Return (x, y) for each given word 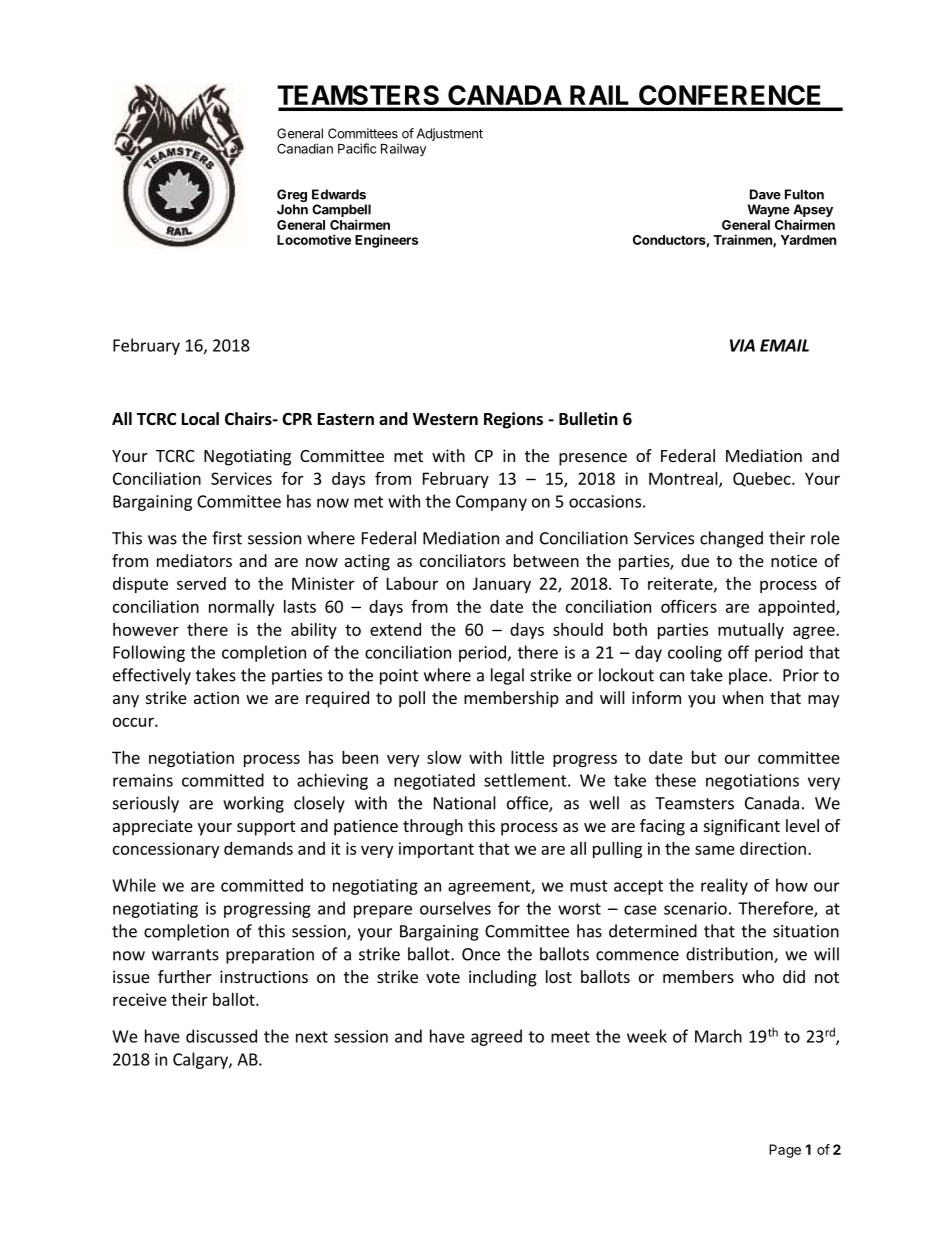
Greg (292, 197)
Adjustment (450, 134)
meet (570, 1037)
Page (785, 1151)
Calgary (201, 1060)
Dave (765, 194)
